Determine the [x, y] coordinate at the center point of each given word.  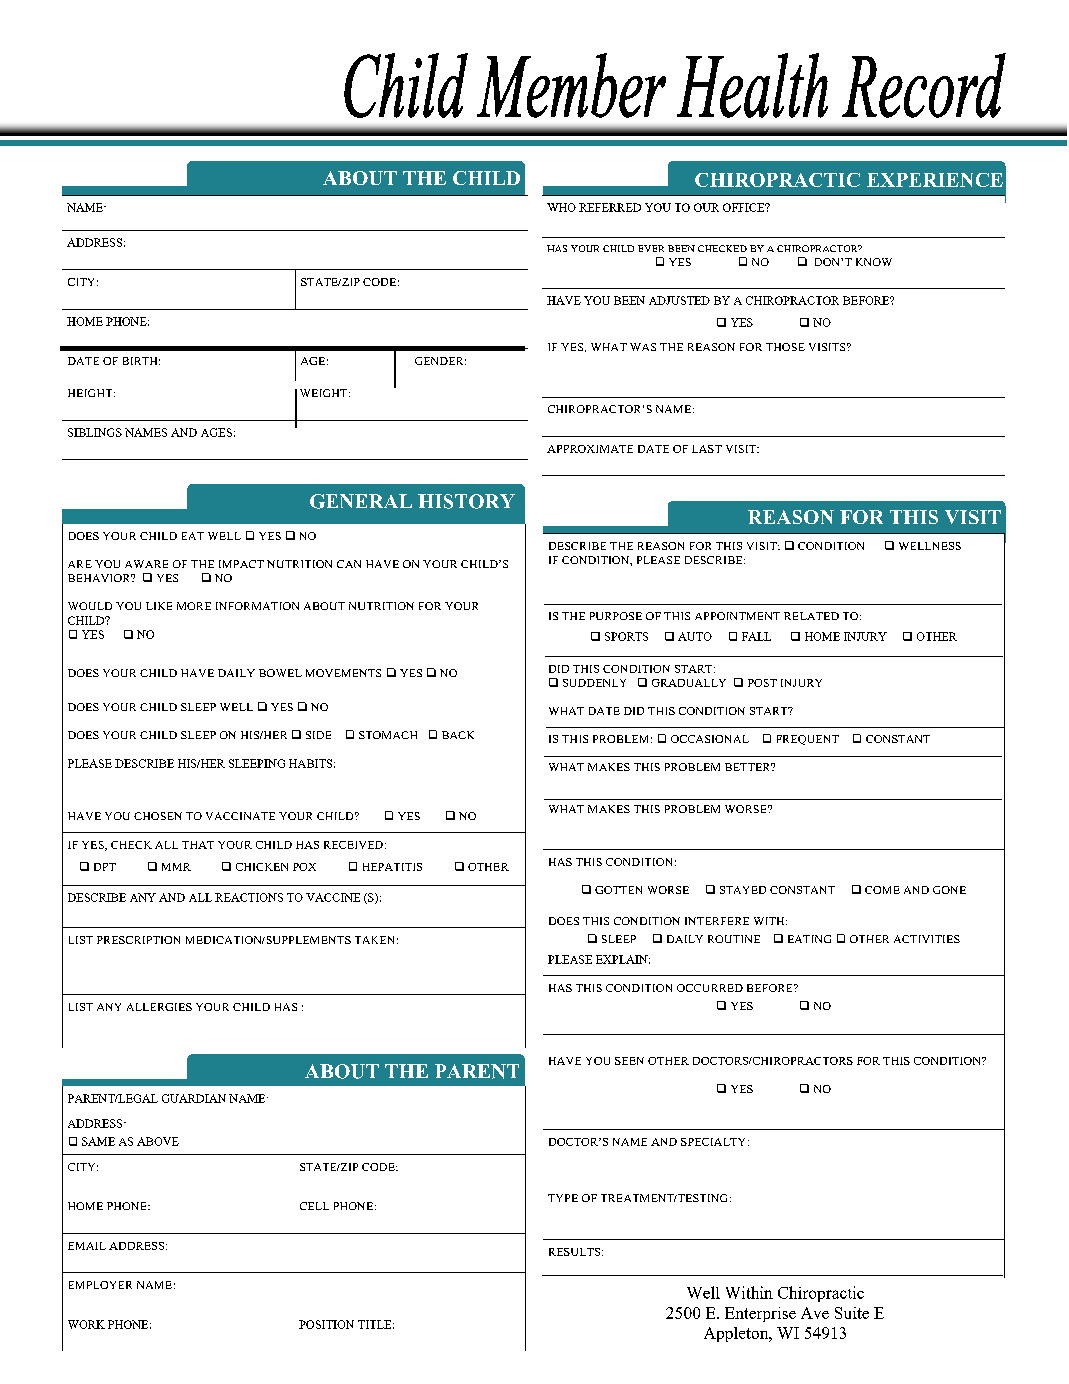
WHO [561, 207]
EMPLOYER [100, 1285]
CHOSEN [158, 816]
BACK [458, 735]
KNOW [874, 262]
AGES [216, 432]
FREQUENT [808, 740]
